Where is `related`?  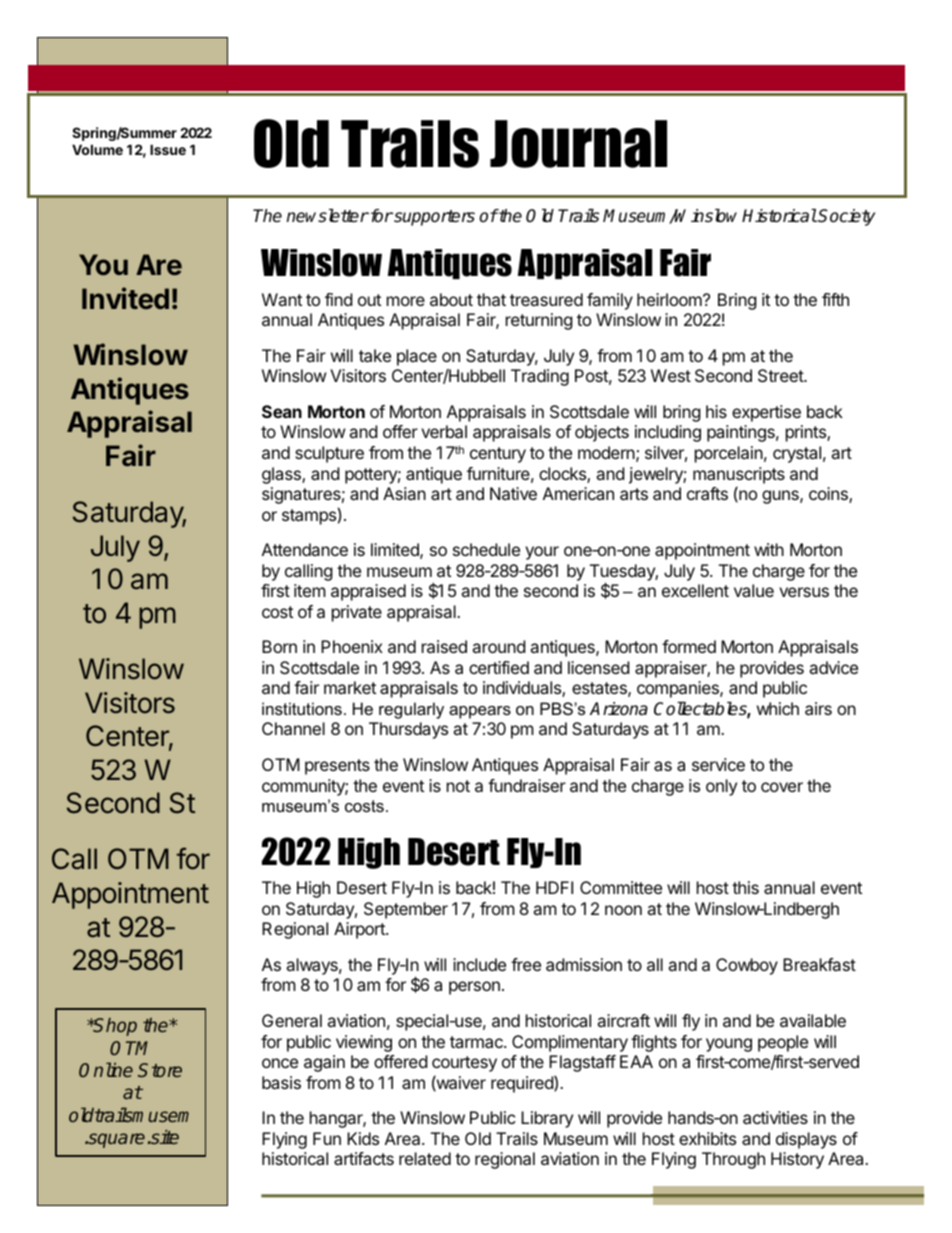
related is located at coordinates (425, 1158).
